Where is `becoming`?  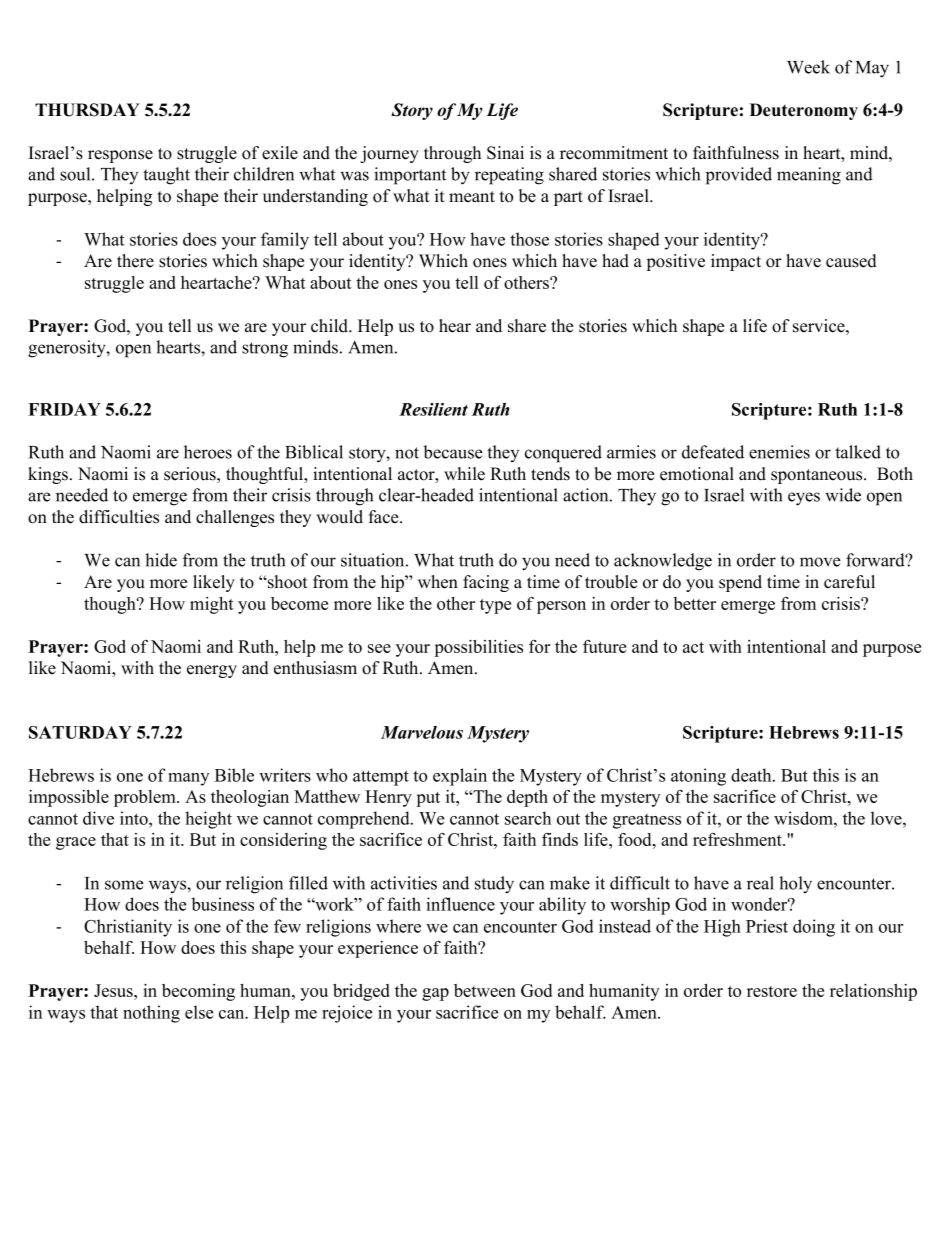 becoming is located at coordinates (198, 992).
